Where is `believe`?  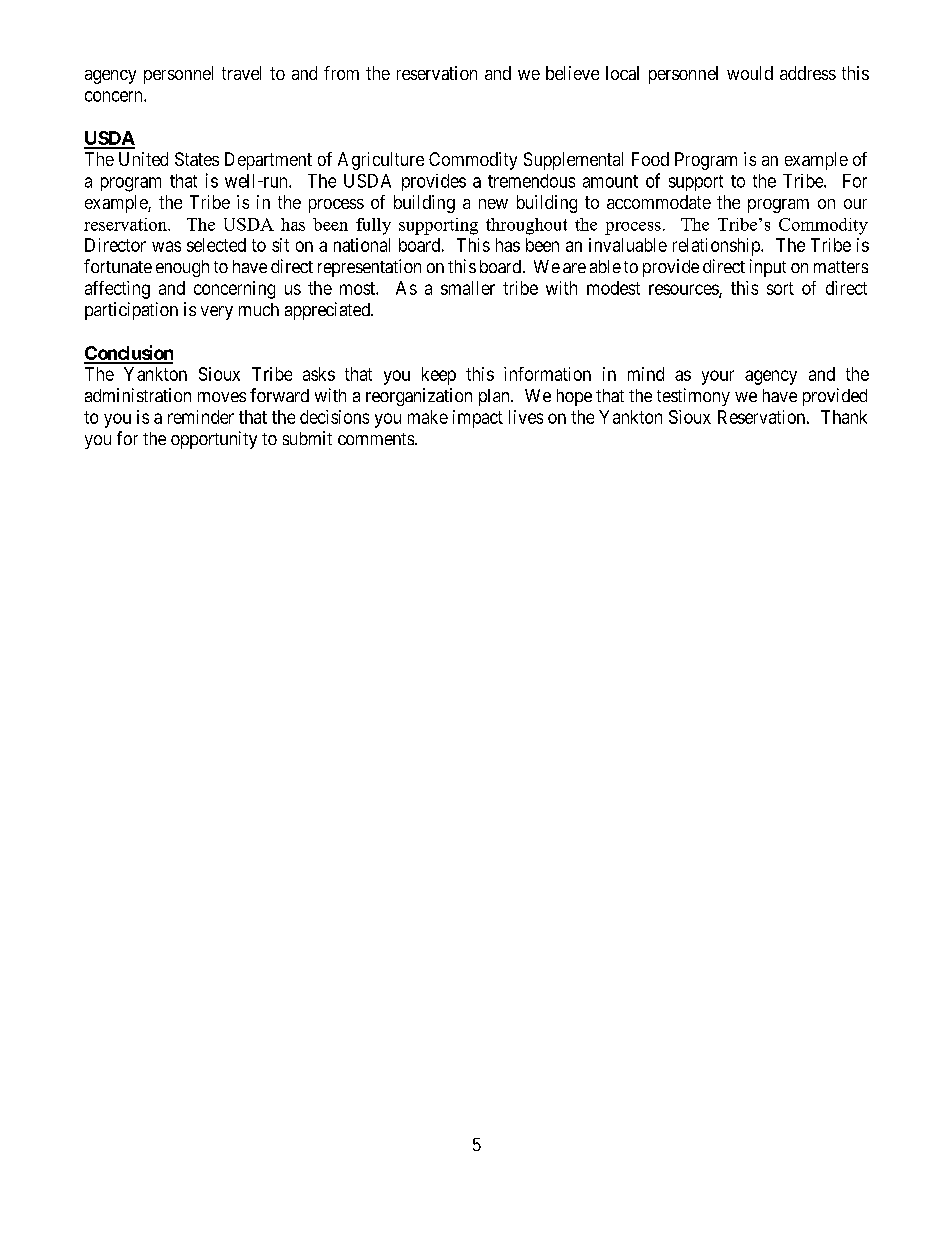 believe is located at coordinates (572, 73).
